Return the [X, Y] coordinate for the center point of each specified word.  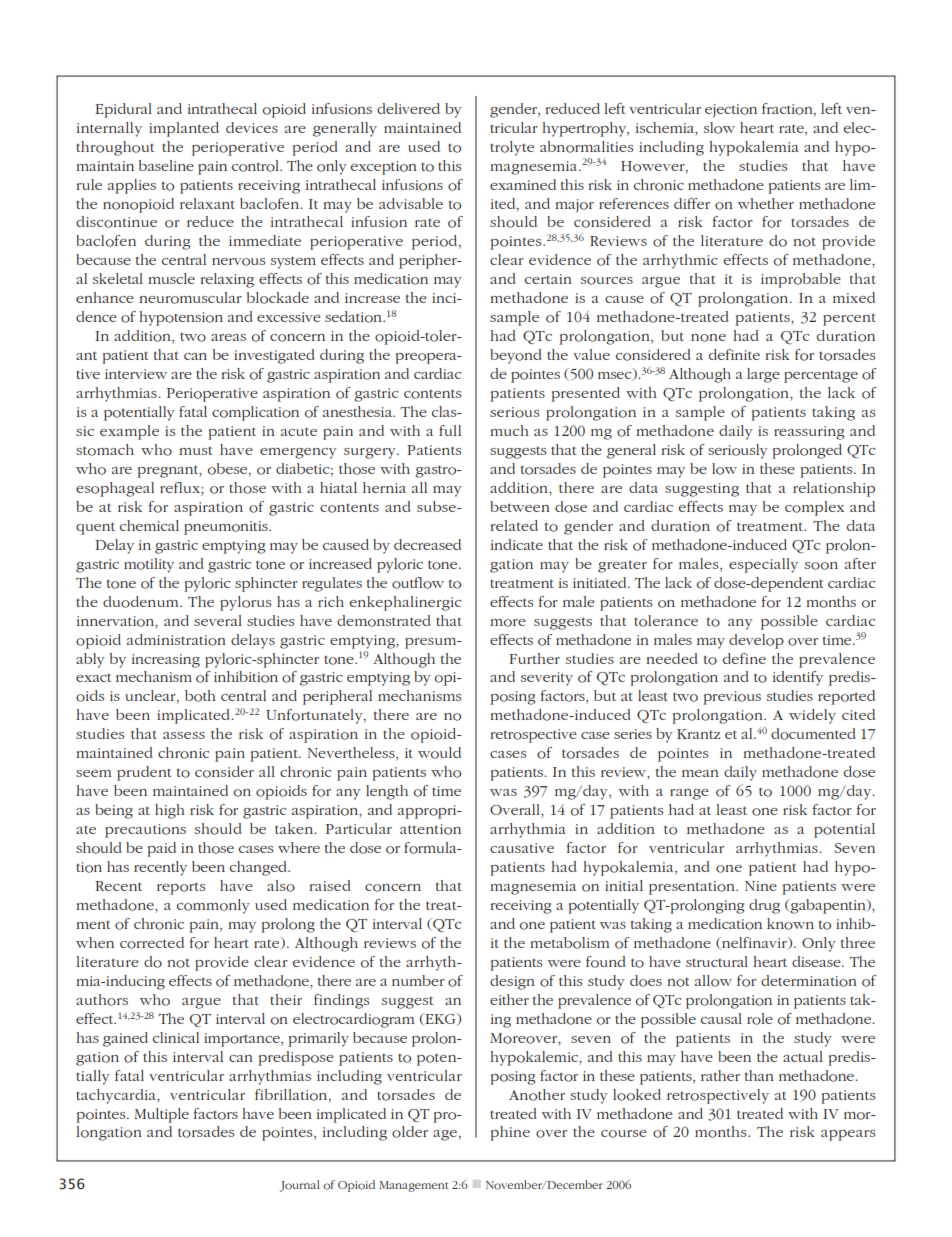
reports [181, 888]
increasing [166, 661]
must [195, 451]
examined [523, 184]
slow [719, 128]
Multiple [161, 1115]
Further [534, 658]
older [410, 1132]
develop [756, 641]
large [763, 375]
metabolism [570, 943]
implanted [184, 129]
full [450, 430]
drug [764, 906]
